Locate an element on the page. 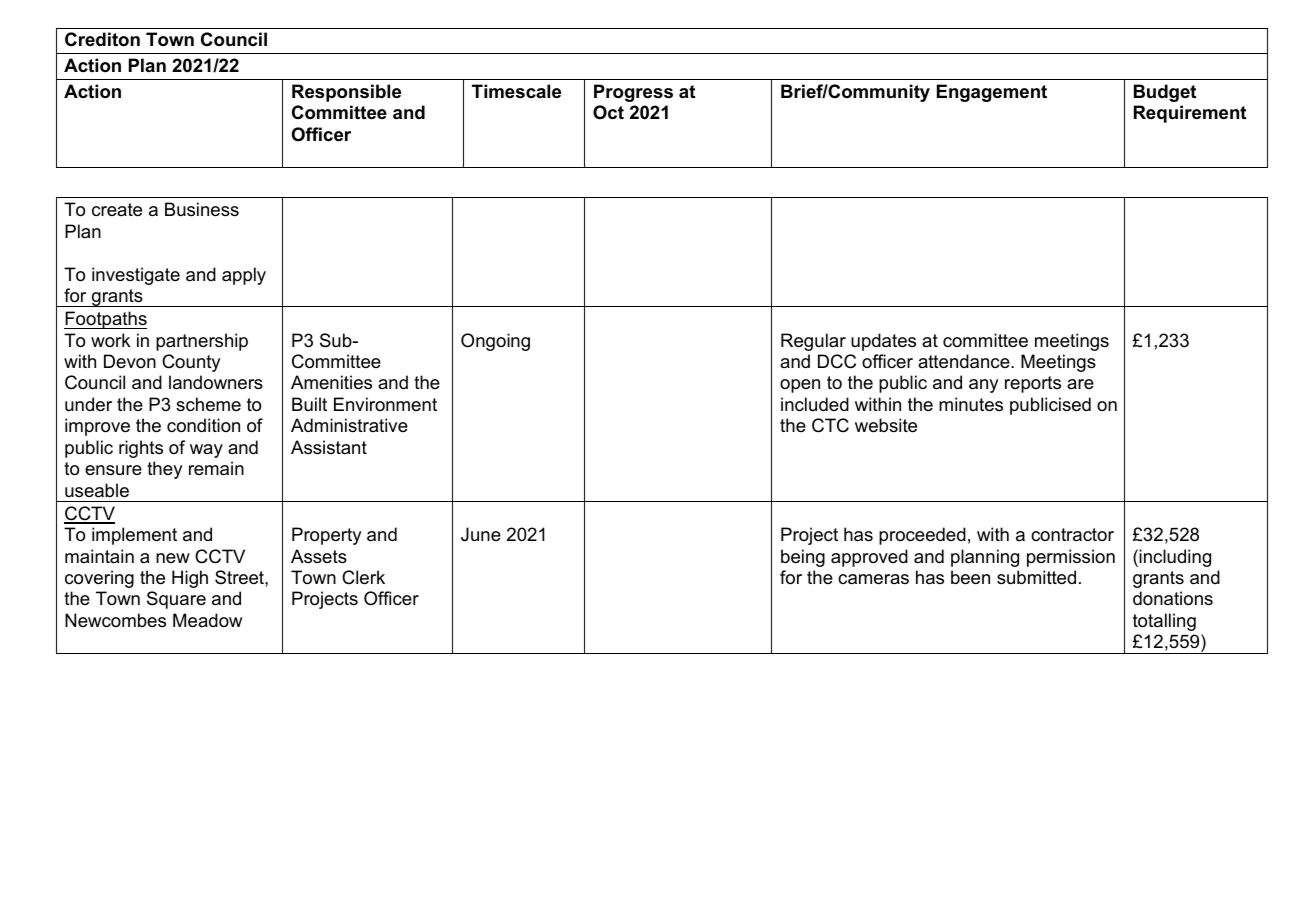 This document has width=1308, height=924. contractor is located at coordinates (1072, 534).
